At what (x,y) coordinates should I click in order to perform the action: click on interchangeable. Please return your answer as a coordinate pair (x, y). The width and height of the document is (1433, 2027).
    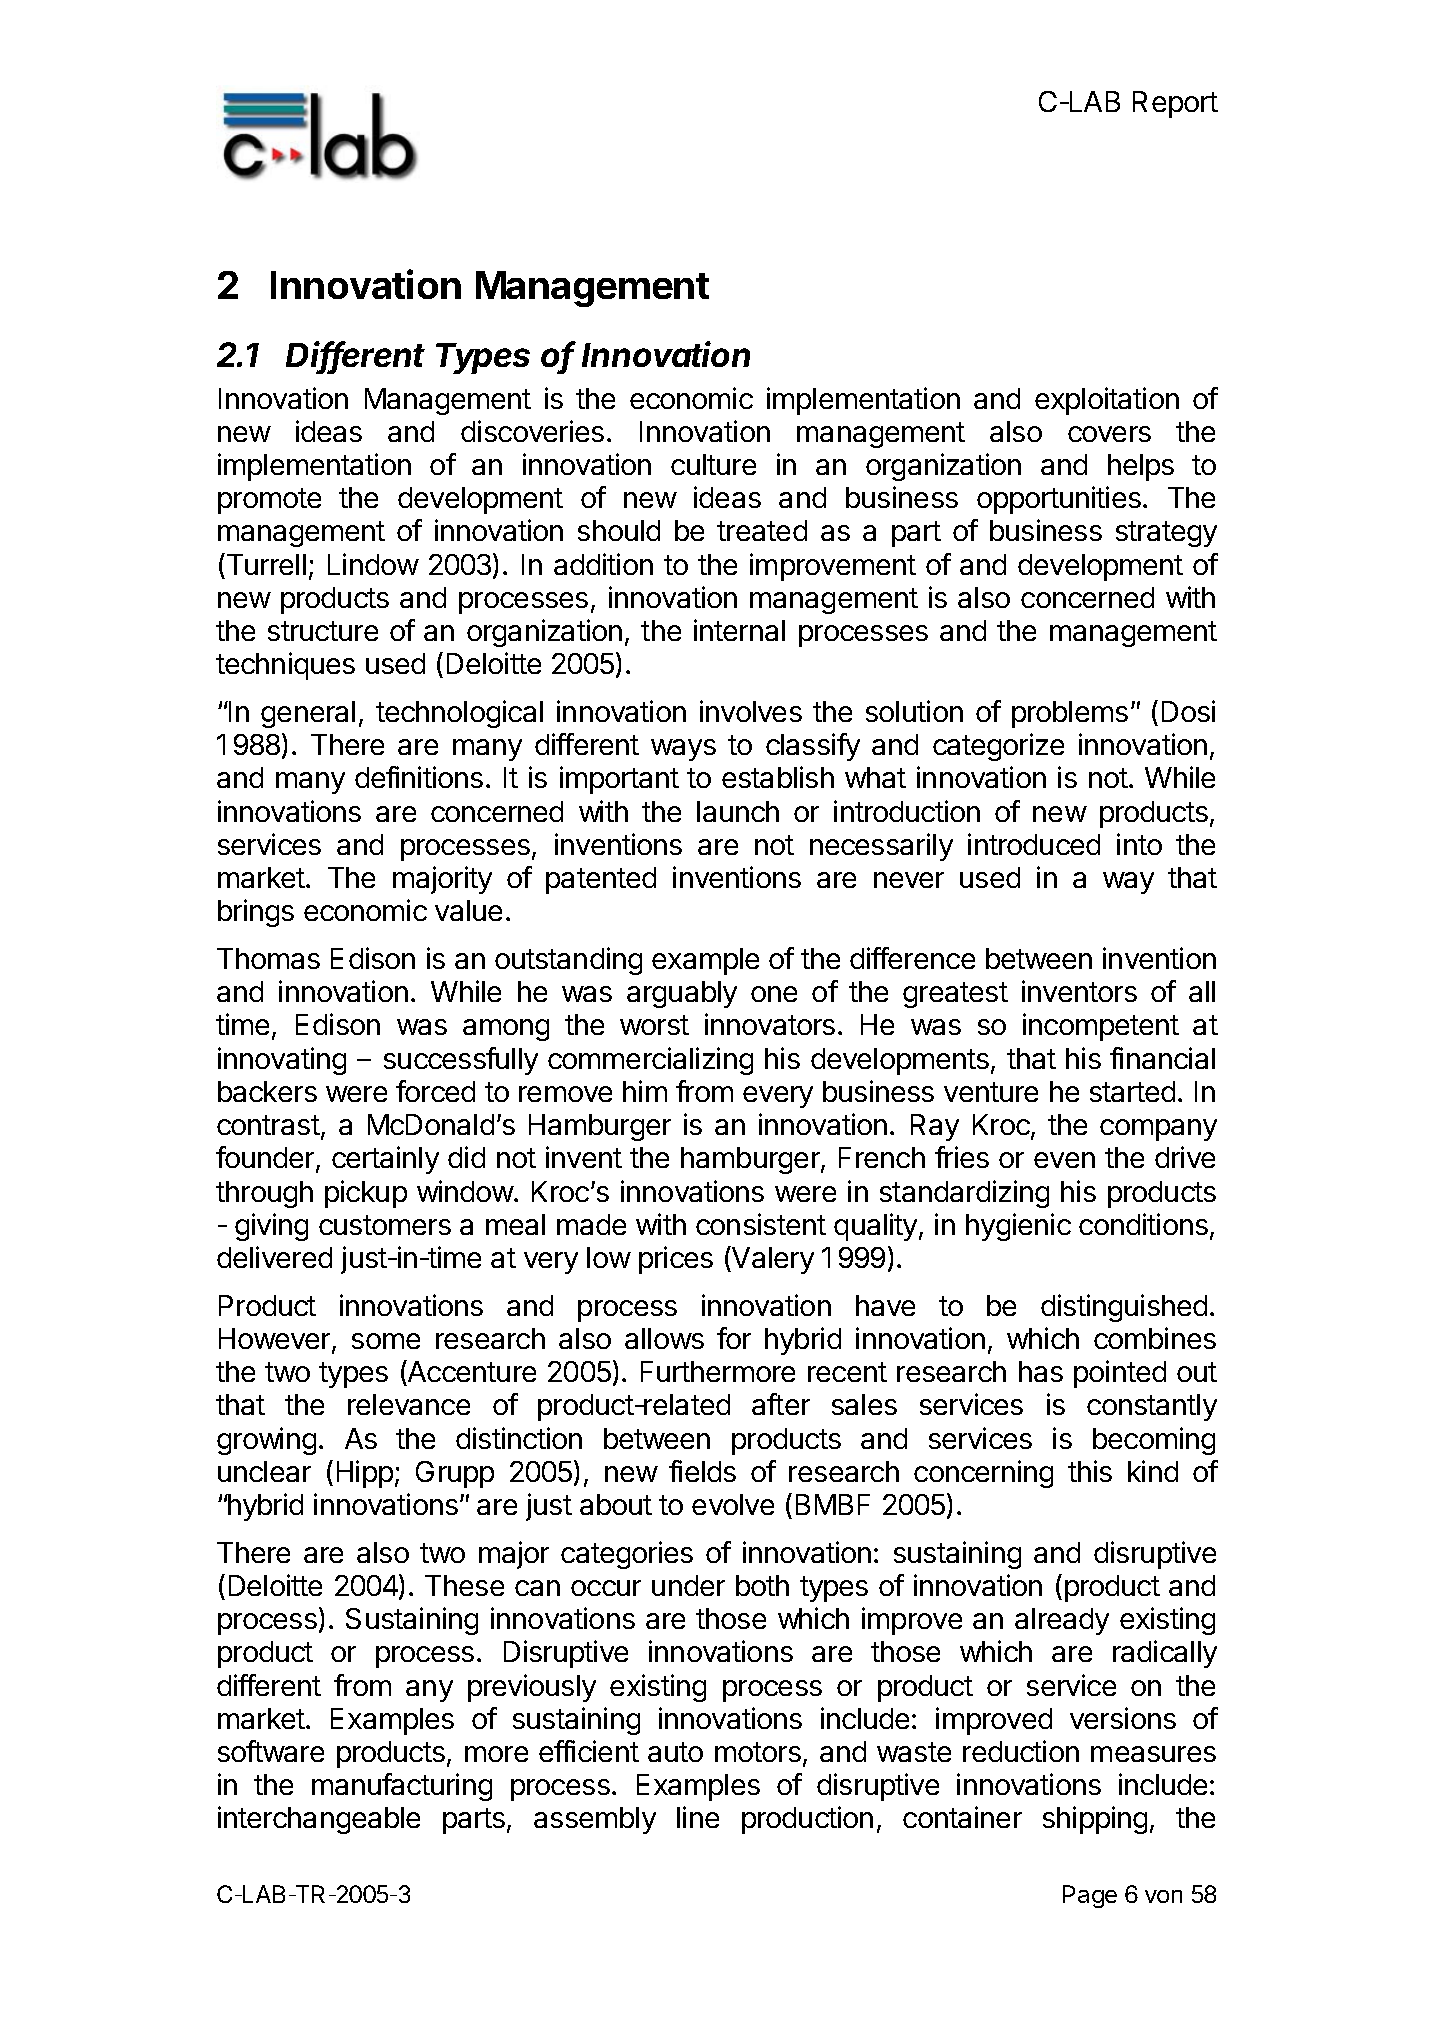
    Looking at the image, I should click on (319, 1820).
